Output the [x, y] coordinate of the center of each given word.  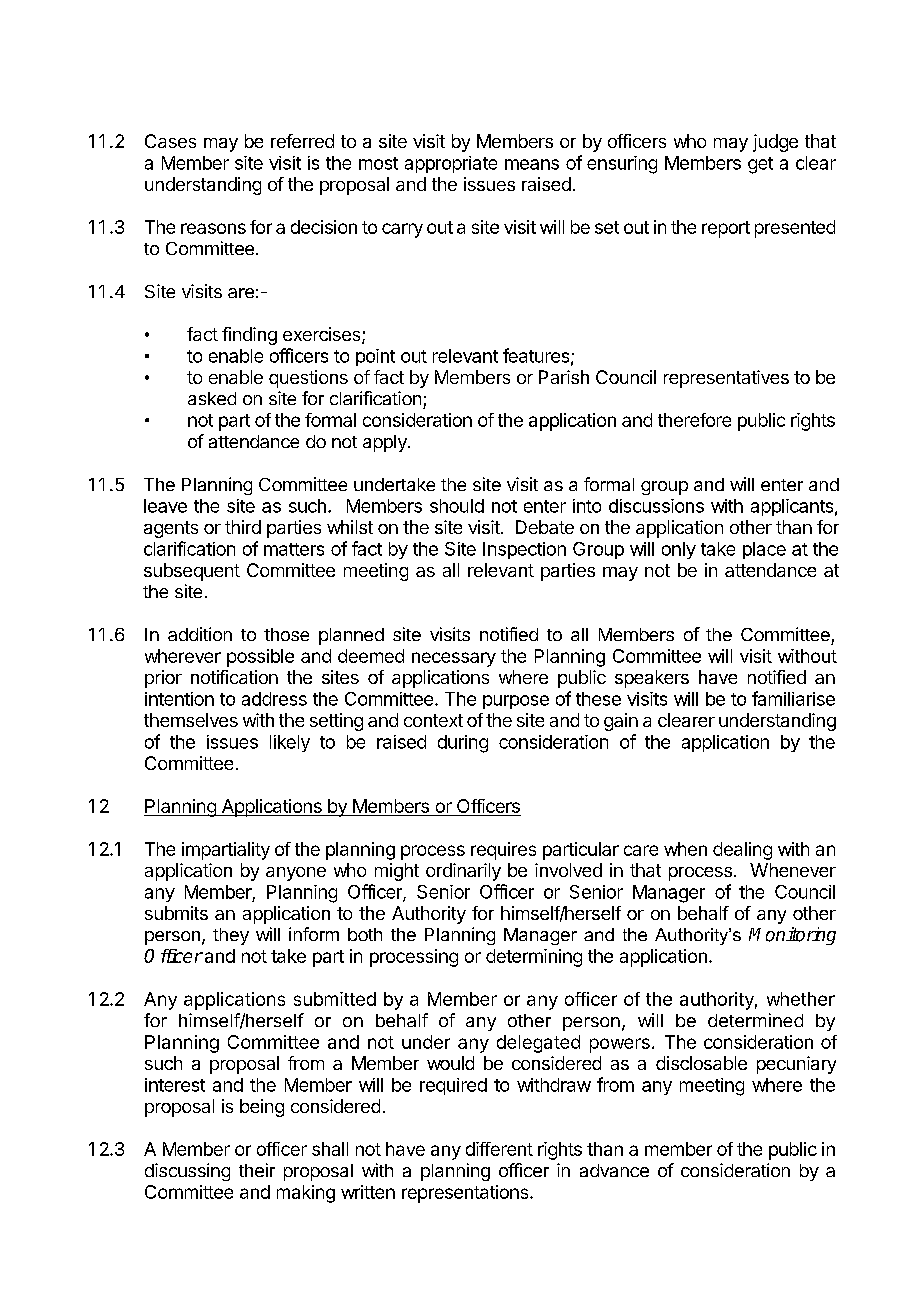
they [231, 936]
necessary [454, 659]
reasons [213, 228]
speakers [652, 679]
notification [234, 677]
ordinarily [463, 872]
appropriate [451, 164]
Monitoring [792, 936]
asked [212, 398]
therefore [694, 420]
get [760, 165]
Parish [564, 377]
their [257, 1170]
